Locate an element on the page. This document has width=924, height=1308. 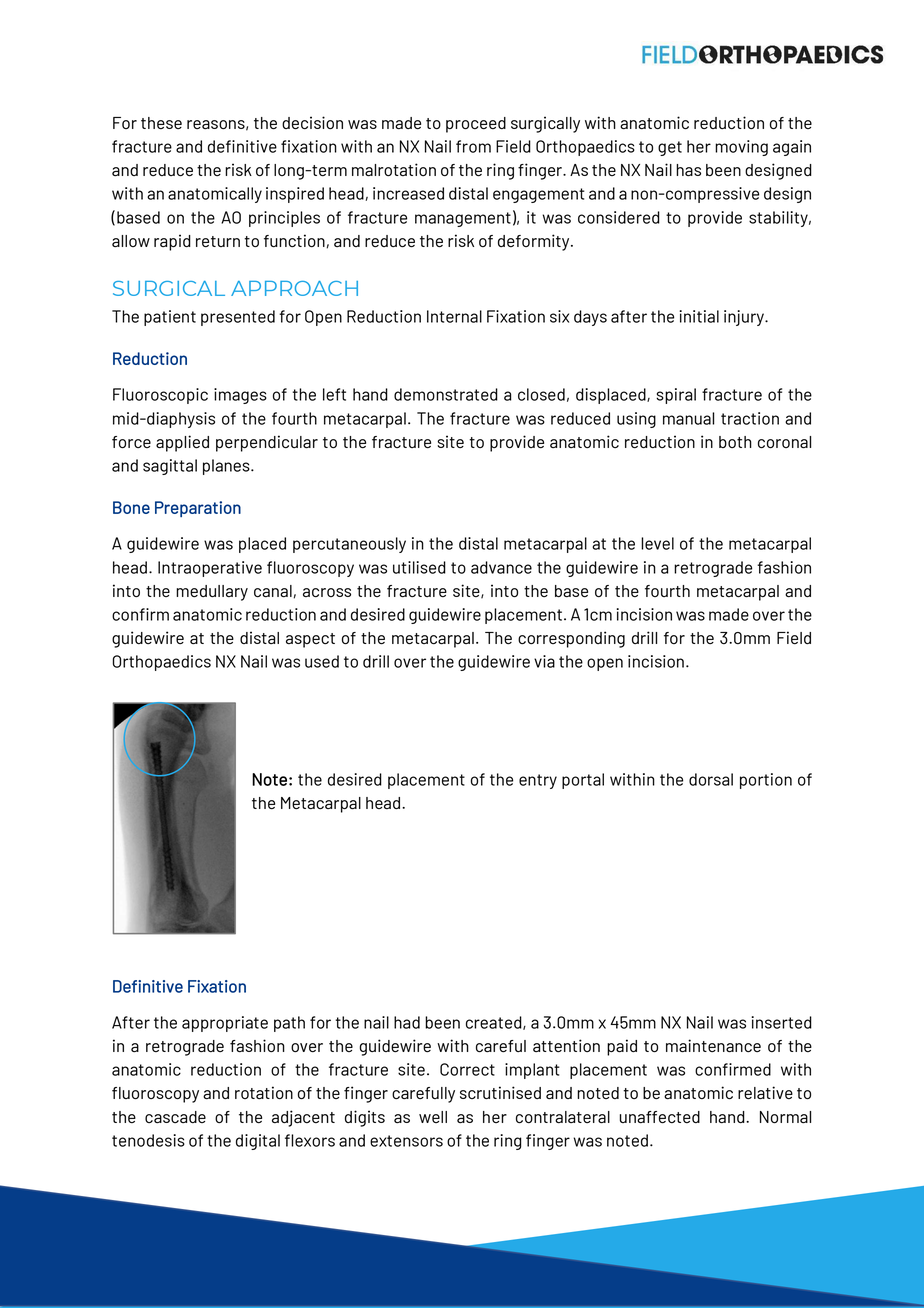
level is located at coordinates (657, 543).
